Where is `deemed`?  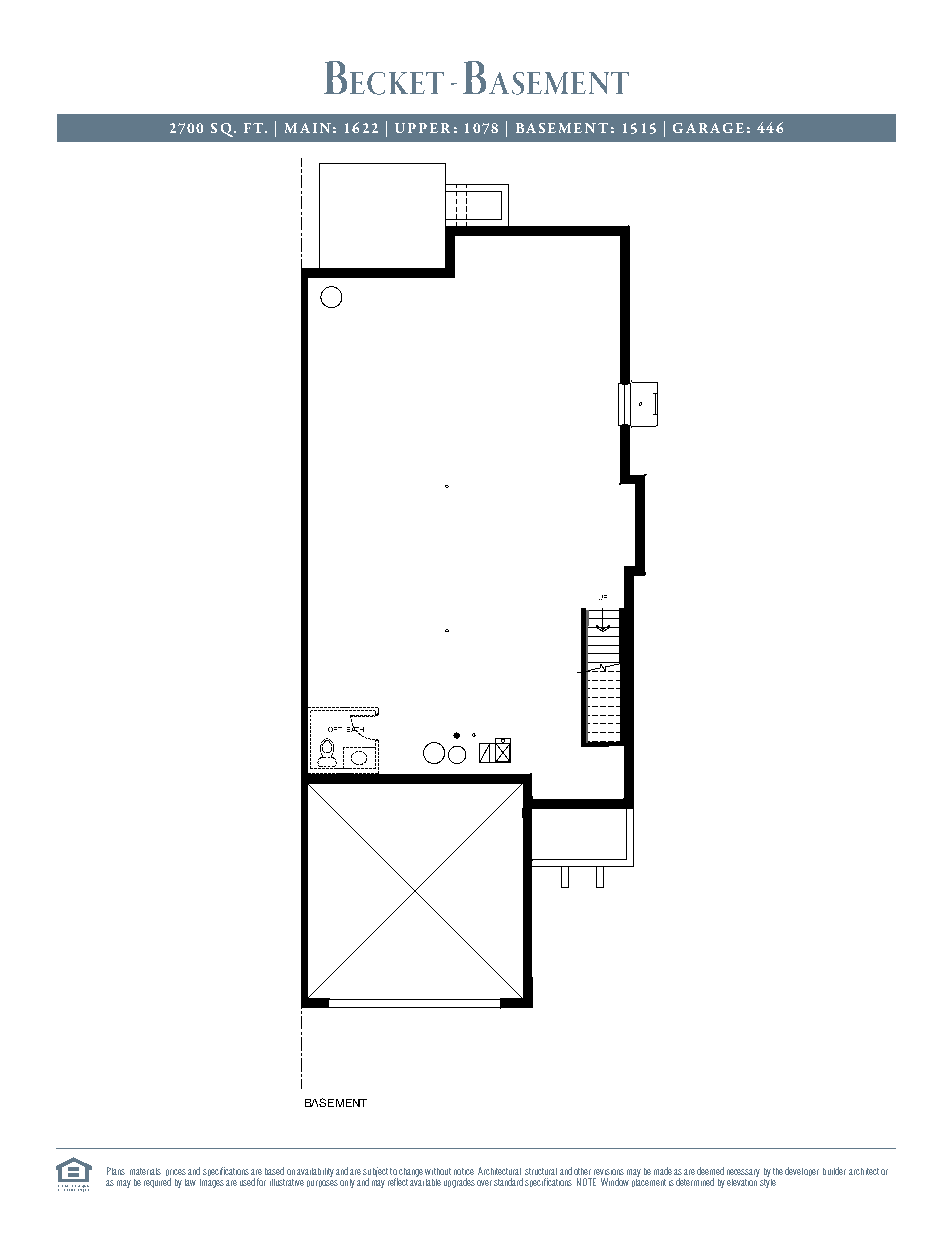
deemed is located at coordinates (710, 1171).
